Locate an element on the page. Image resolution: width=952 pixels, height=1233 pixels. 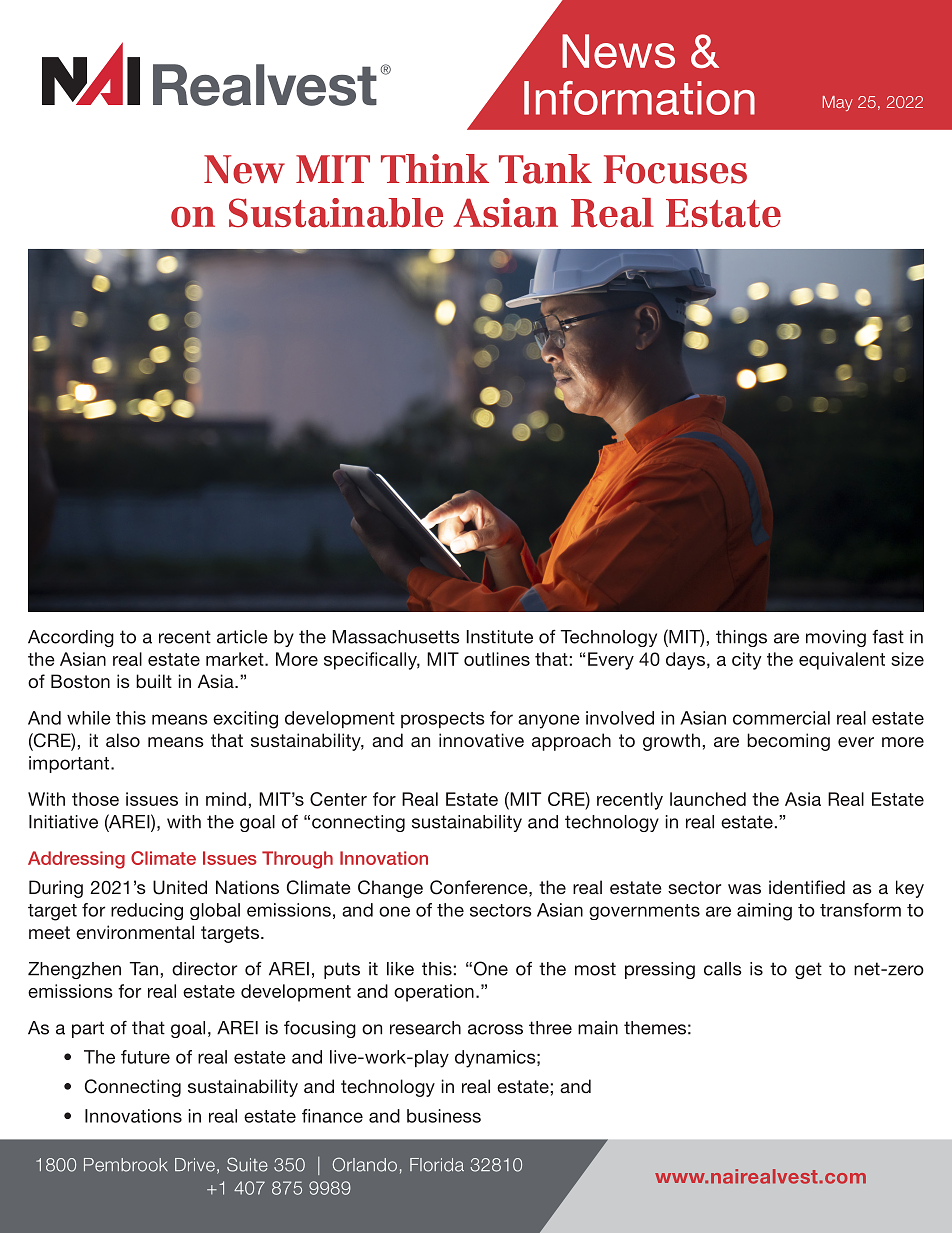
article is located at coordinates (242, 637).
